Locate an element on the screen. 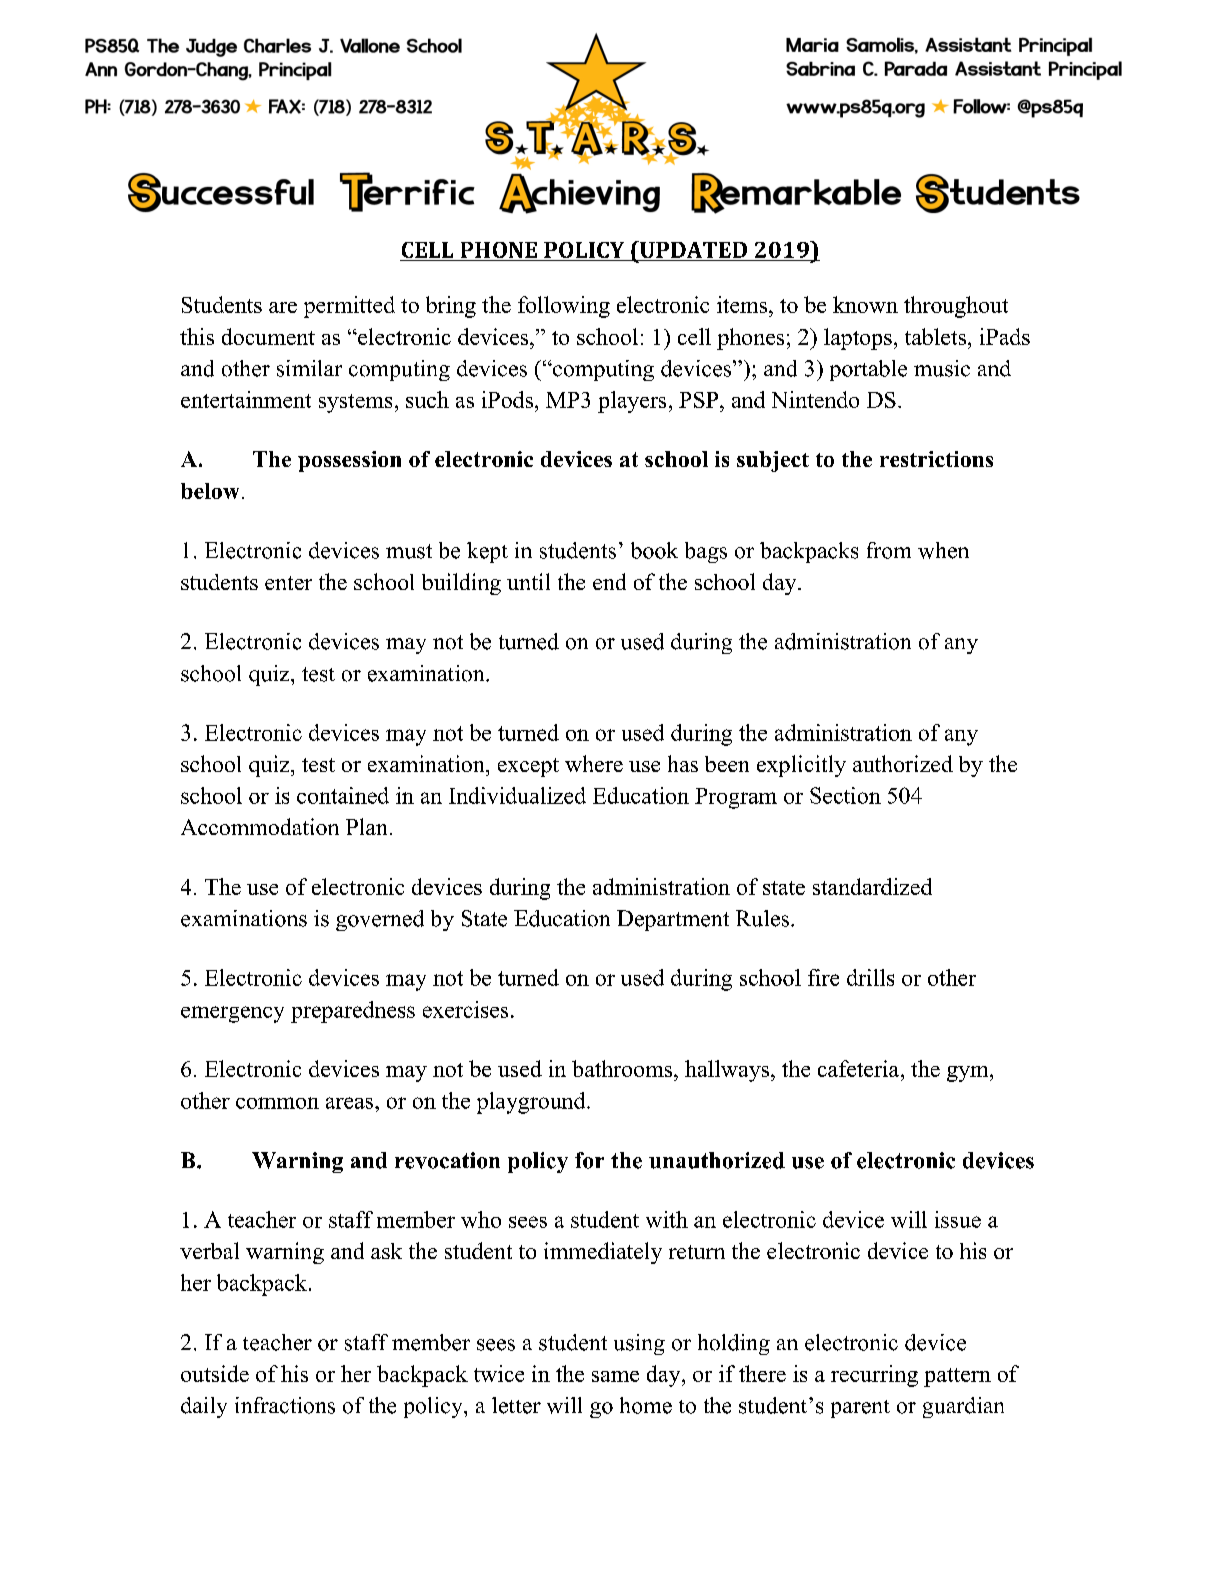  following is located at coordinates (564, 307).
